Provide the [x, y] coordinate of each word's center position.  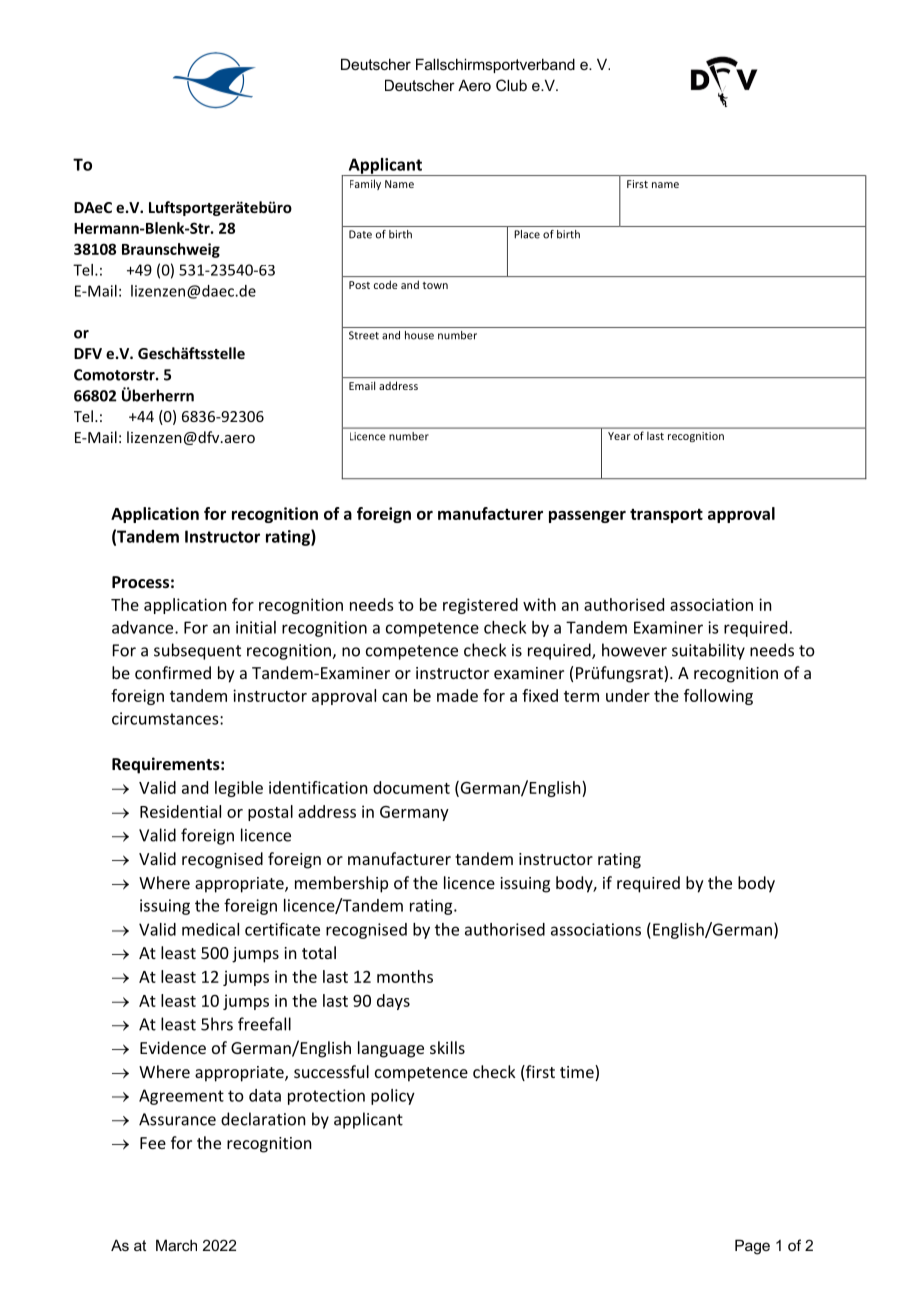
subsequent [197, 651]
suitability [708, 651]
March [176, 1245]
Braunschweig [171, 250]
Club [511, 85]
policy [393, 1097]
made [457, 695]
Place [527, 234]
